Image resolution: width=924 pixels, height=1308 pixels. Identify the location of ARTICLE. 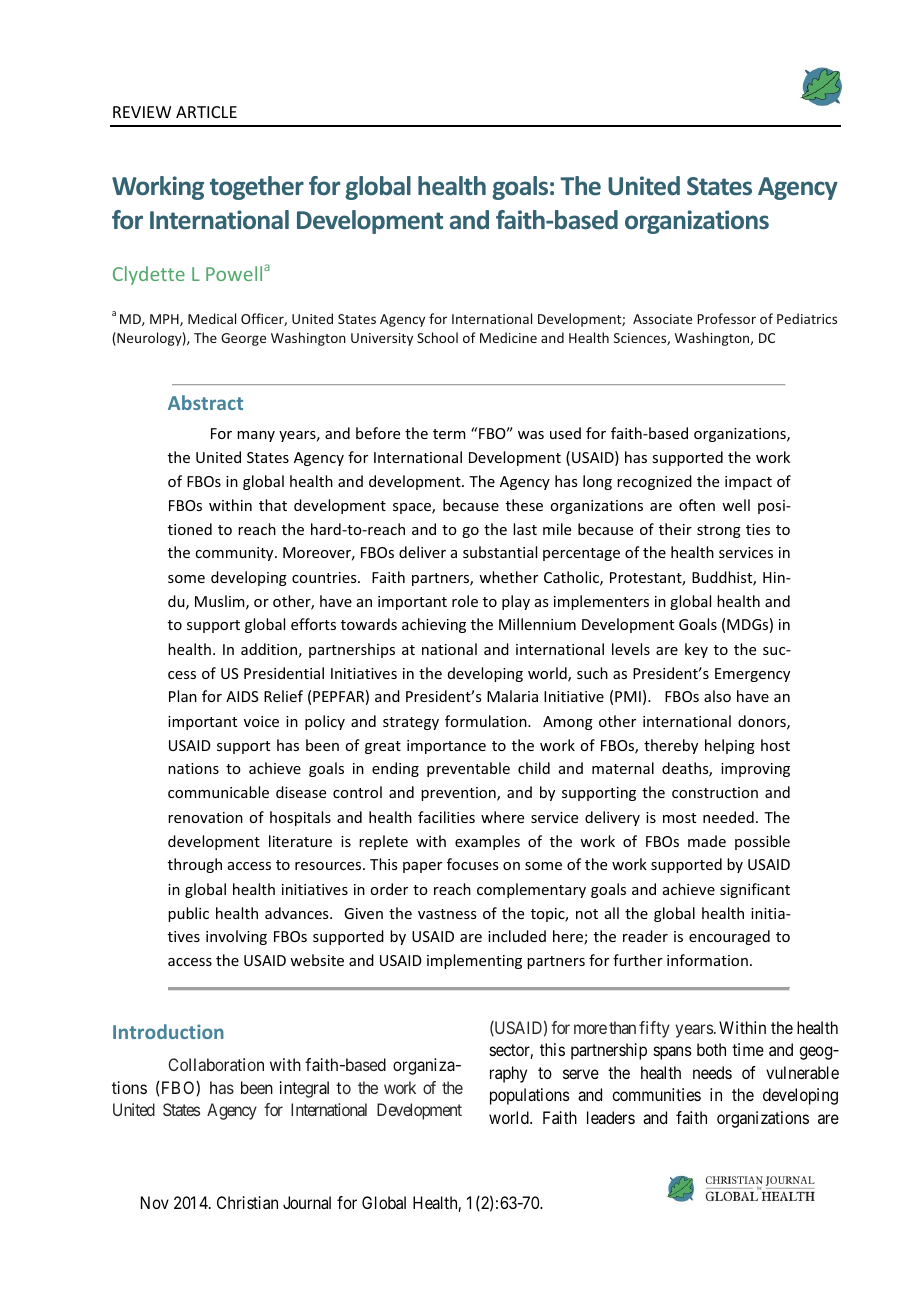
(206, 112).
